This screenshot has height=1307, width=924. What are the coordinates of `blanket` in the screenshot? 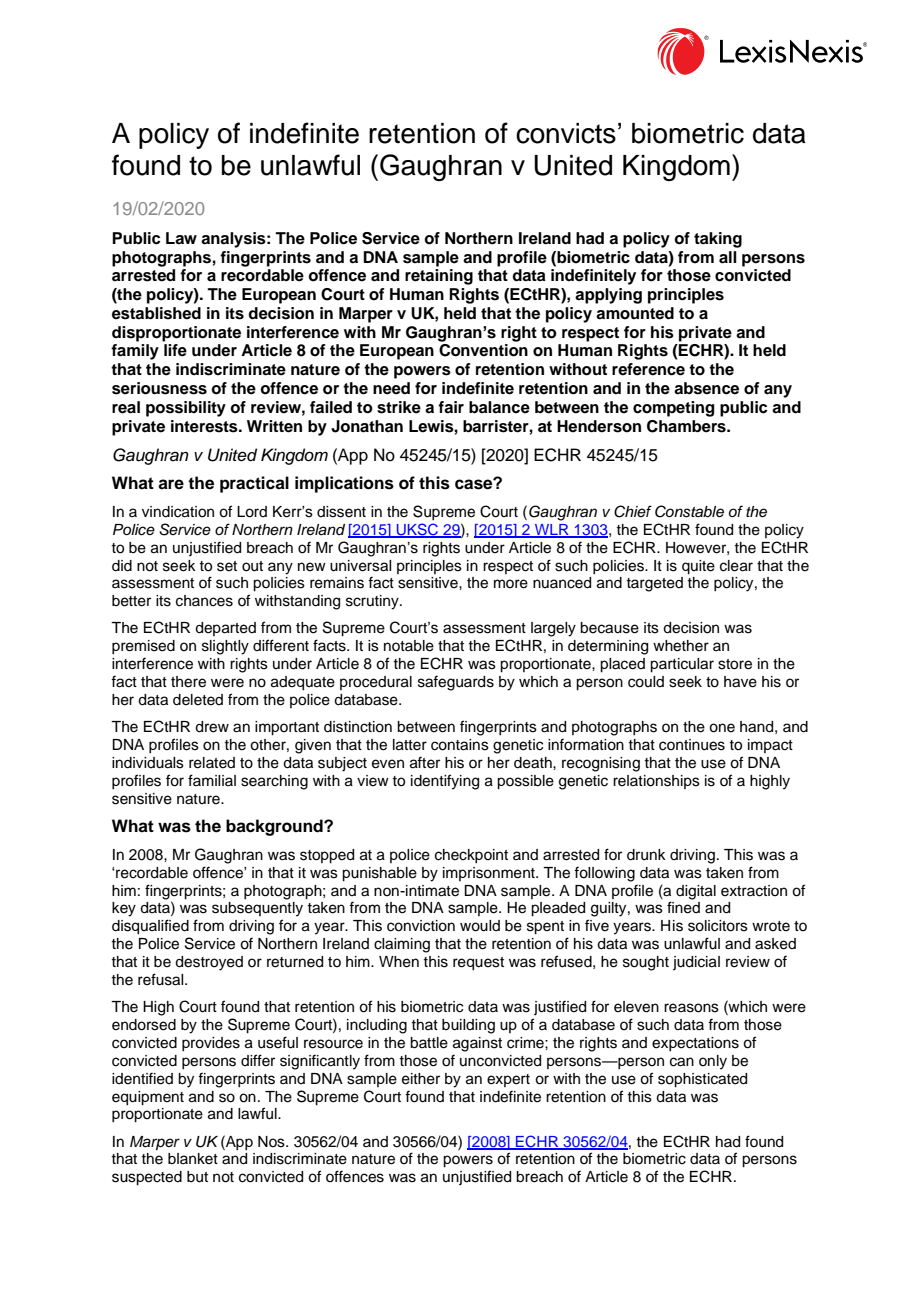 It's located at (193, 1159).
